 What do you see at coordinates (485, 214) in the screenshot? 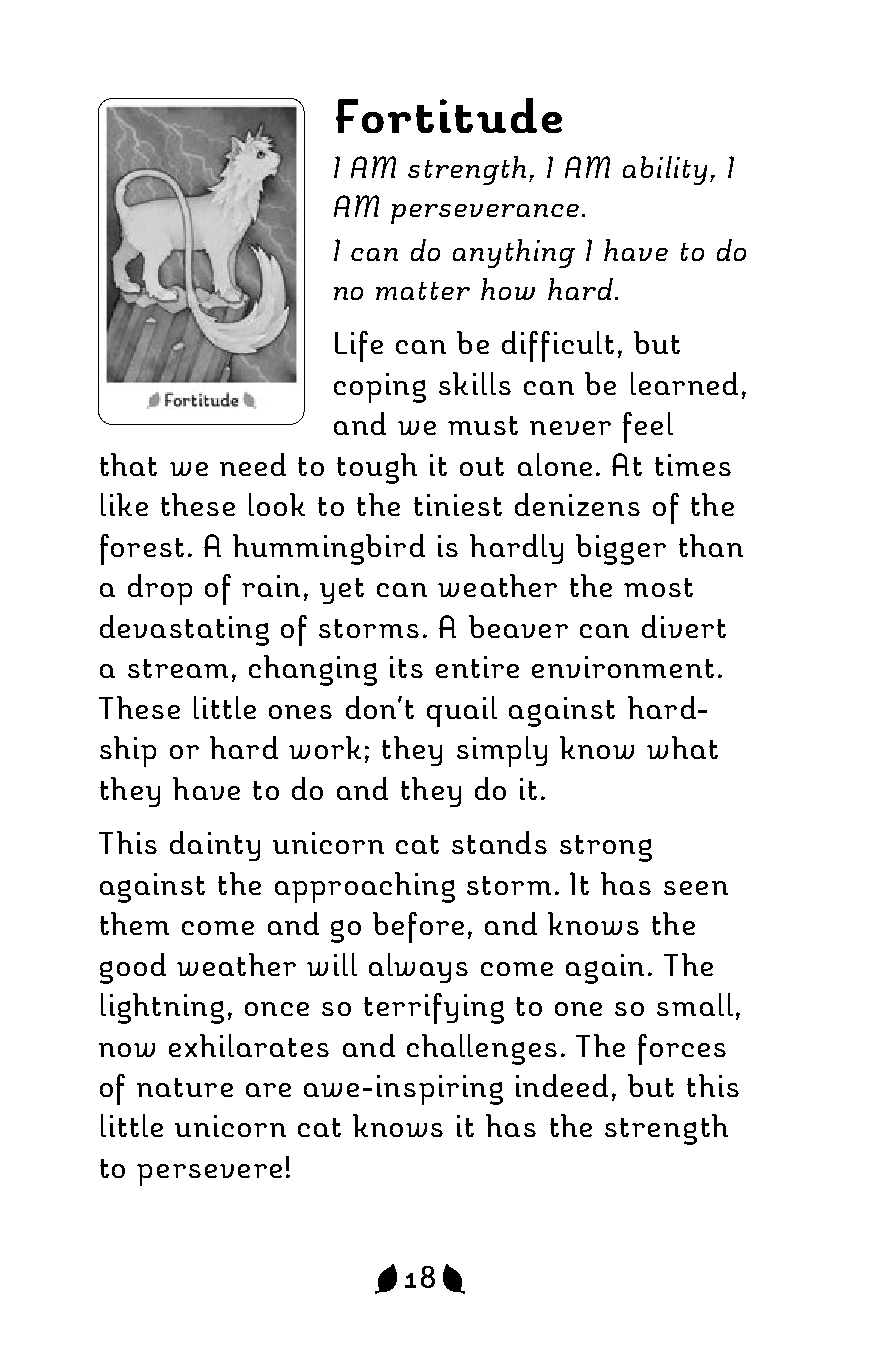
I see `perseverance` at bounding box center [485, 214].
